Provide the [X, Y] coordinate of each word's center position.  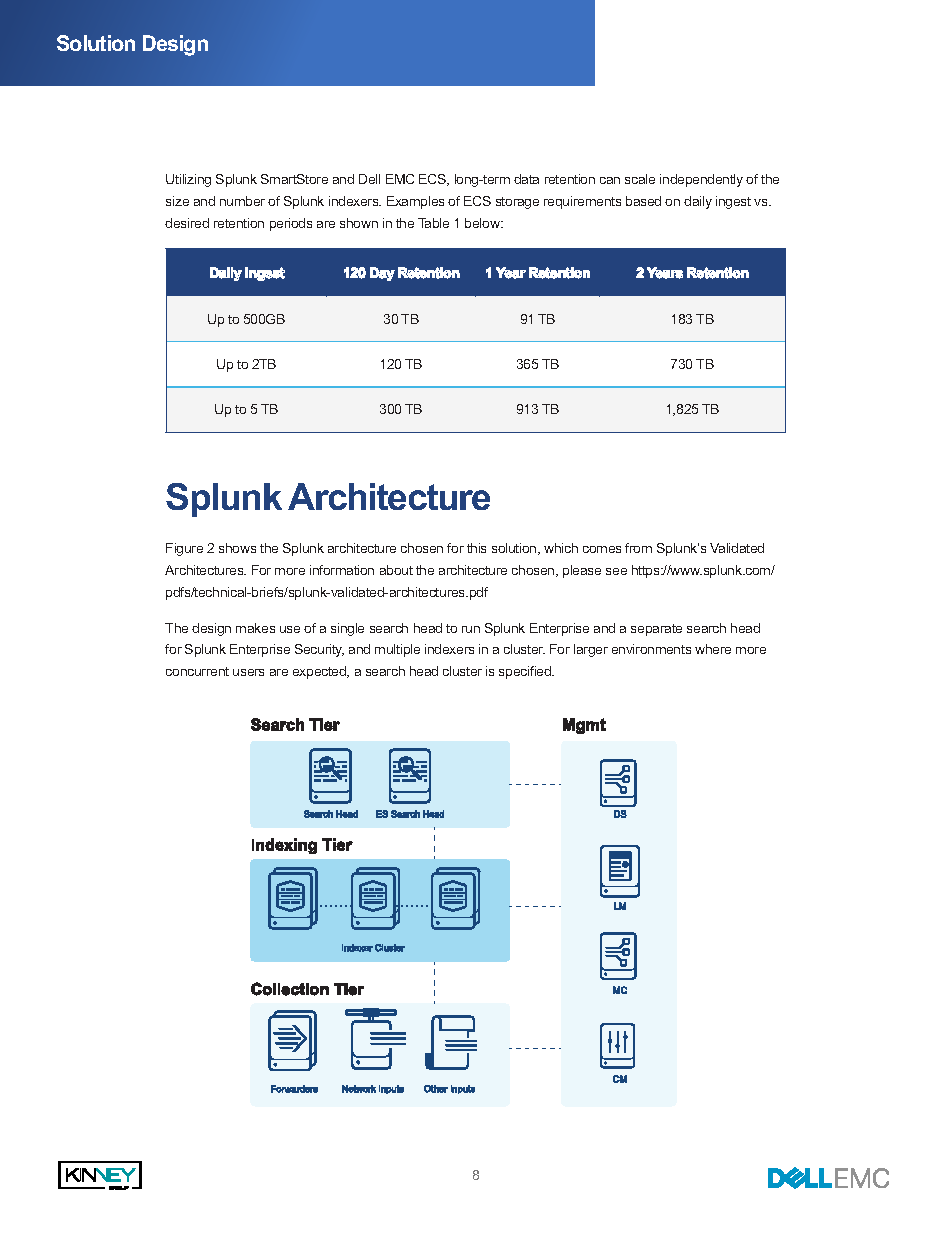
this [476, 548]
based [643, 201]
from [638, 548]
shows [237, 548]
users [248, 672]
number [242, 201]
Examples [415, 202]
